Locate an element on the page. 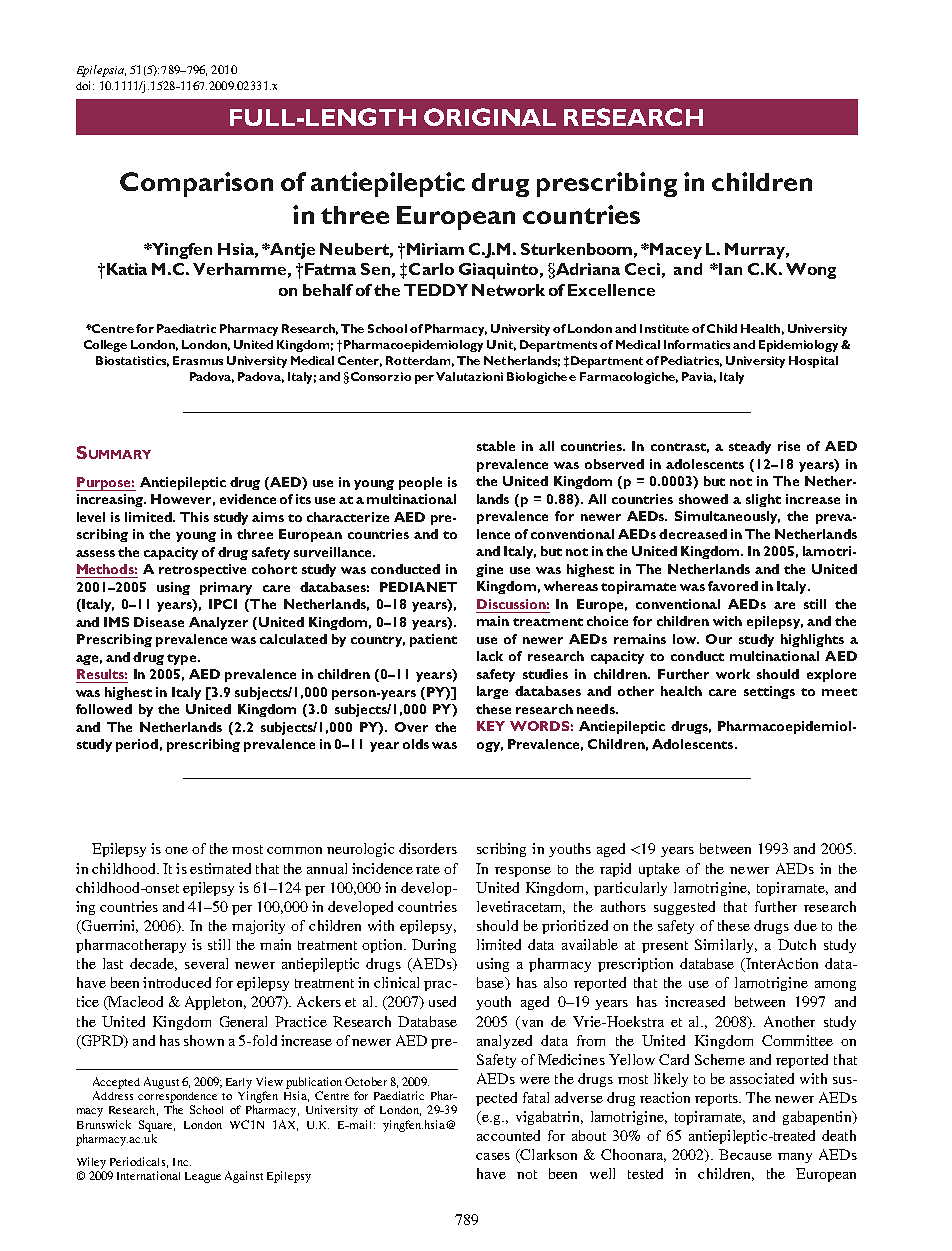  ORIGINAL is located at coordinates (490, 117).
